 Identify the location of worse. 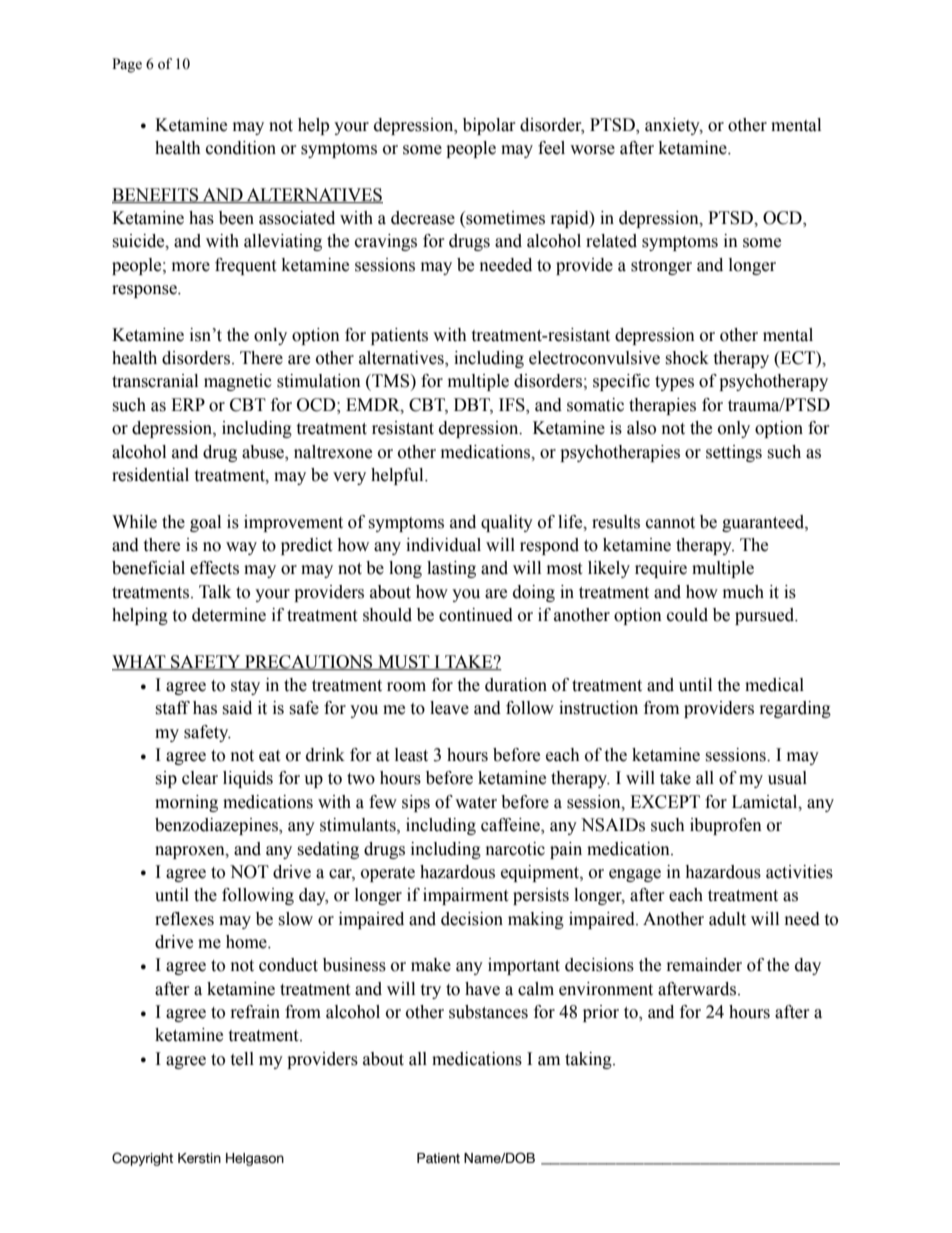
(592, 150).
